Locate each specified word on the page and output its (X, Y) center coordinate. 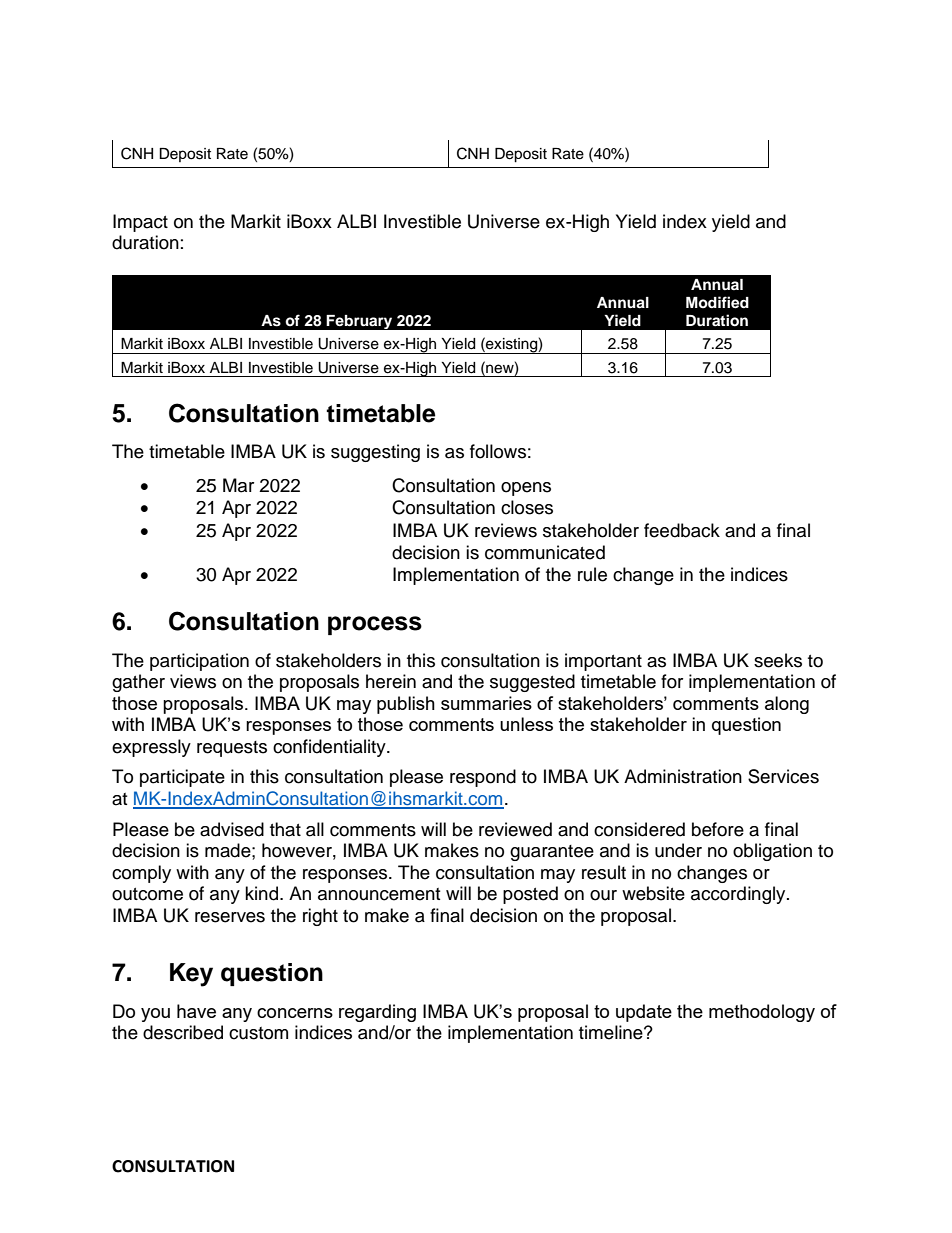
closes (527, 507)
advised (232, 829)
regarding (377, 1013)
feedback (682, 530)
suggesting (375, 453)
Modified (717, 302)
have (196, 1011)
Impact (140, 223)
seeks (778, 660)
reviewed (515, 829)
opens (526, 489)
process (375, 625)
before (718, 829)
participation (199, 662)
